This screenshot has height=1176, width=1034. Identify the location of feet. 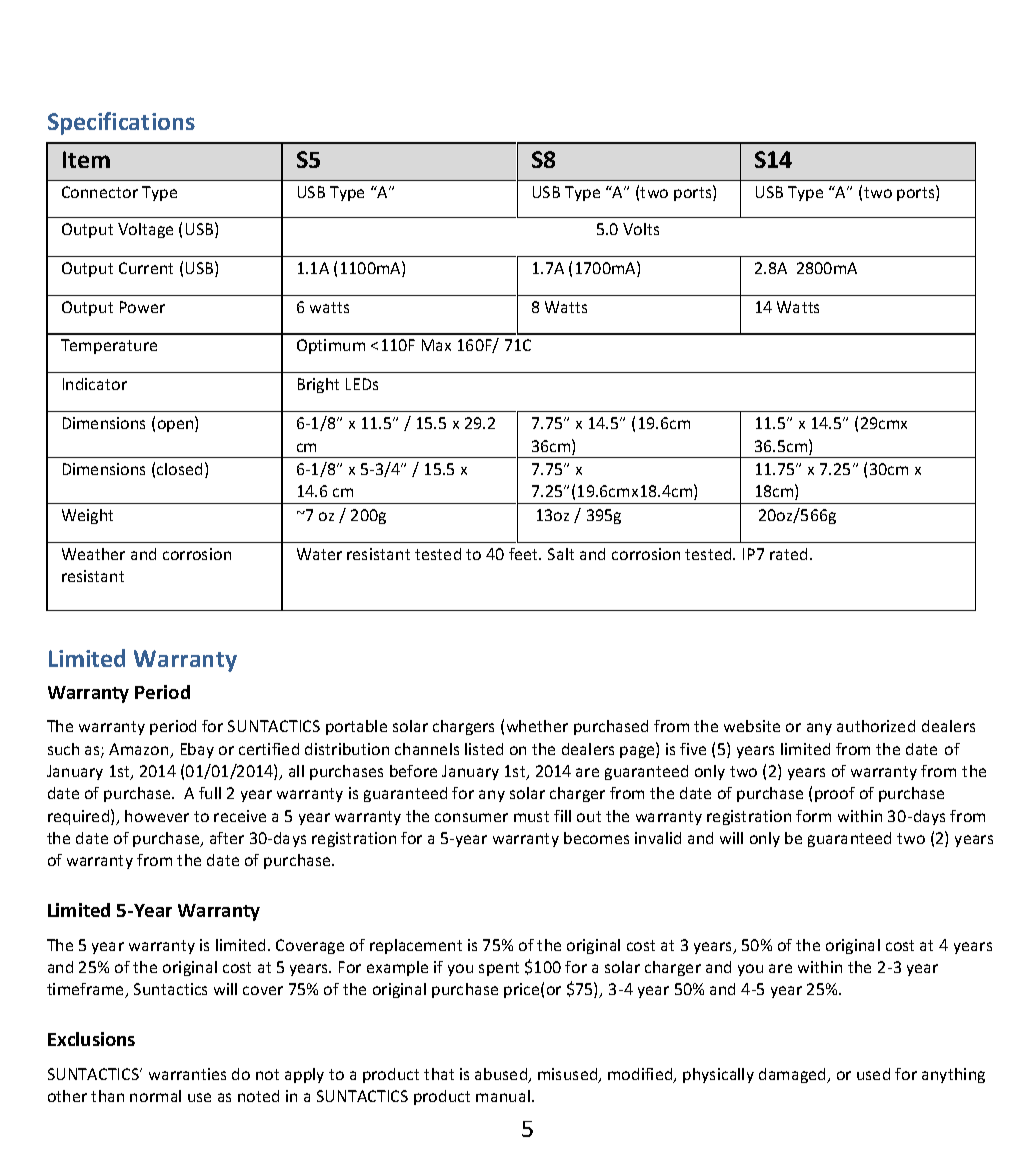
(525, 554).
